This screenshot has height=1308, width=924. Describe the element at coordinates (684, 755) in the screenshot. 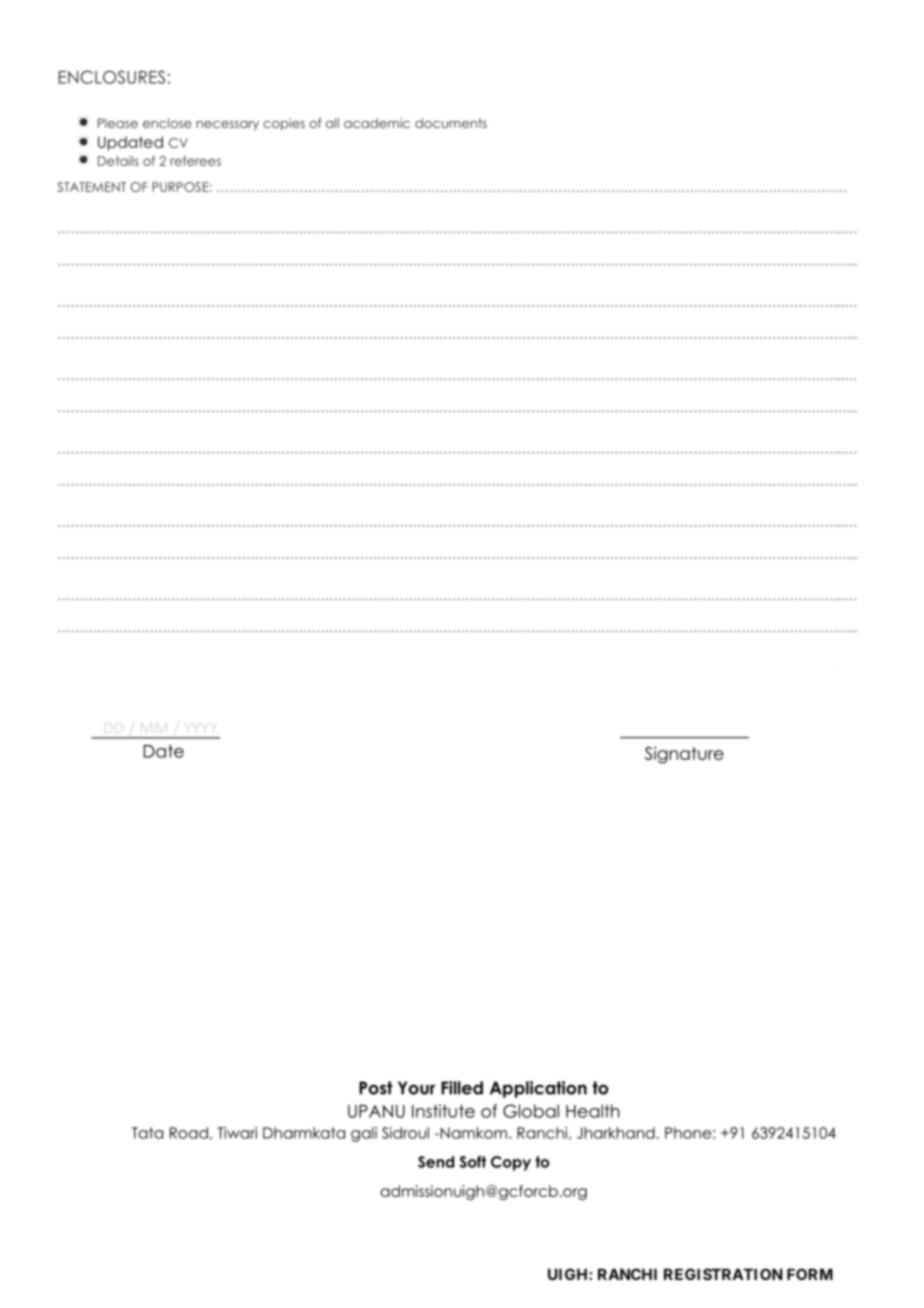

I see `Signature` at that location.
